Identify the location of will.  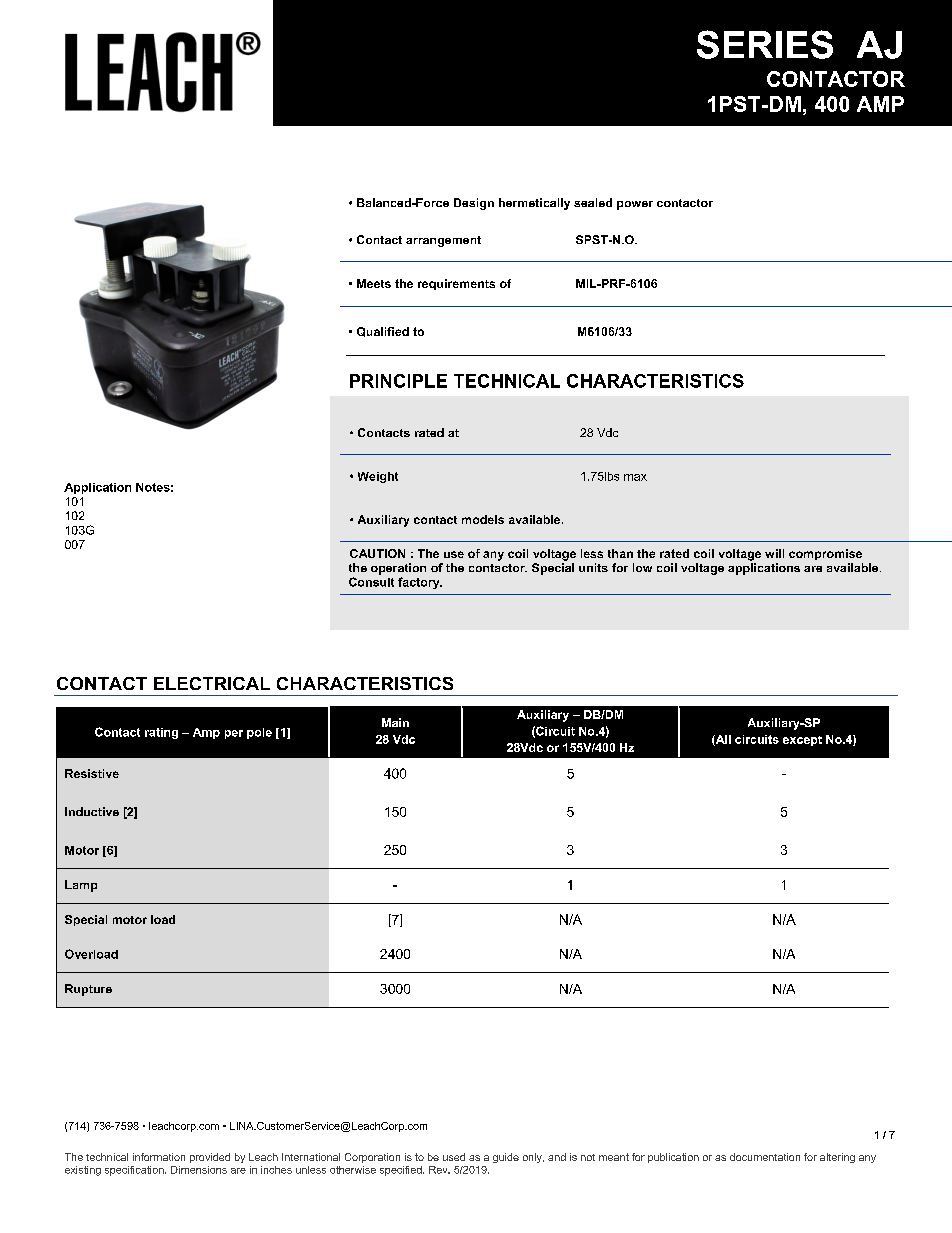
(774, 553).
